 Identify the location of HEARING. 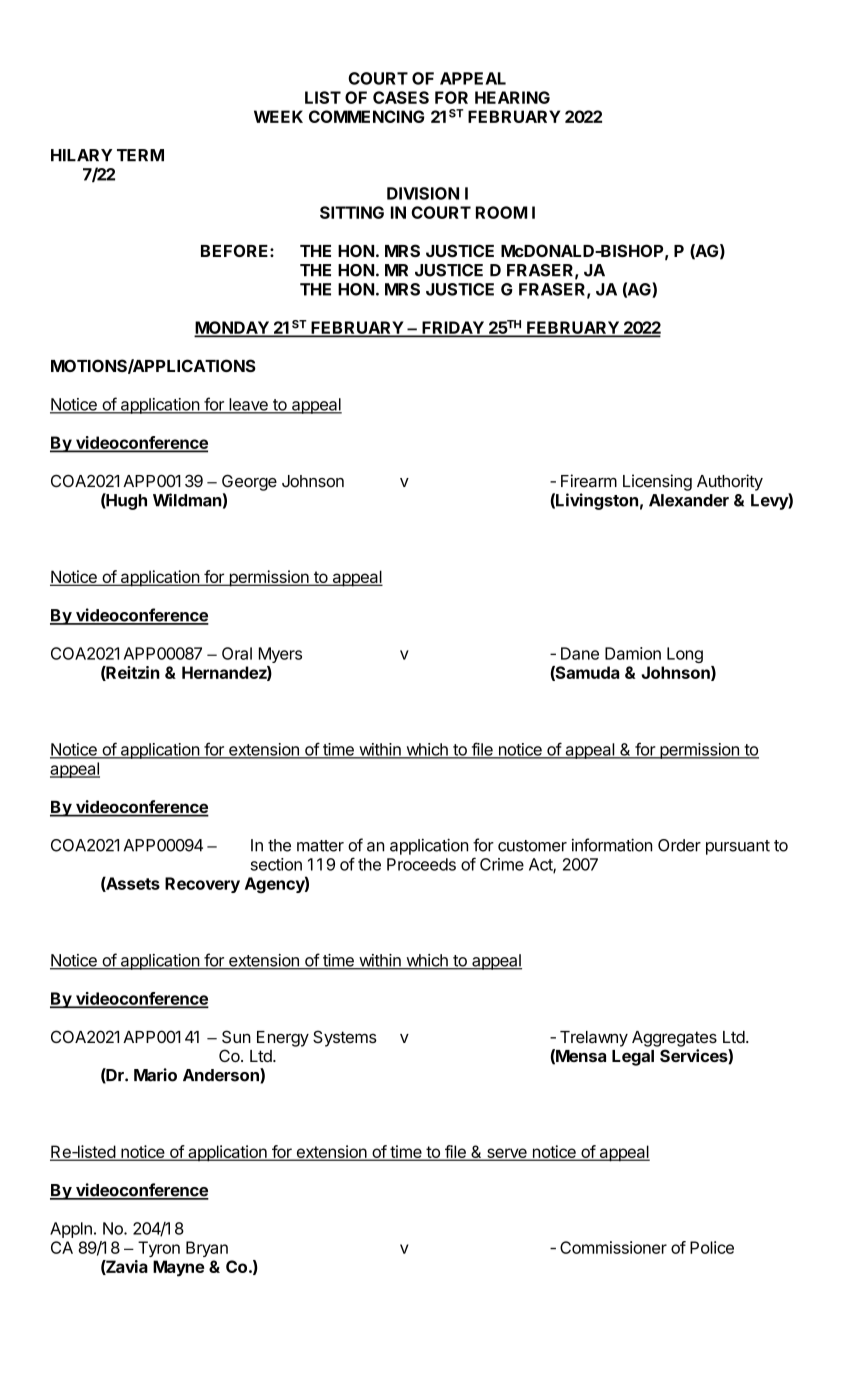
(512, 97).
